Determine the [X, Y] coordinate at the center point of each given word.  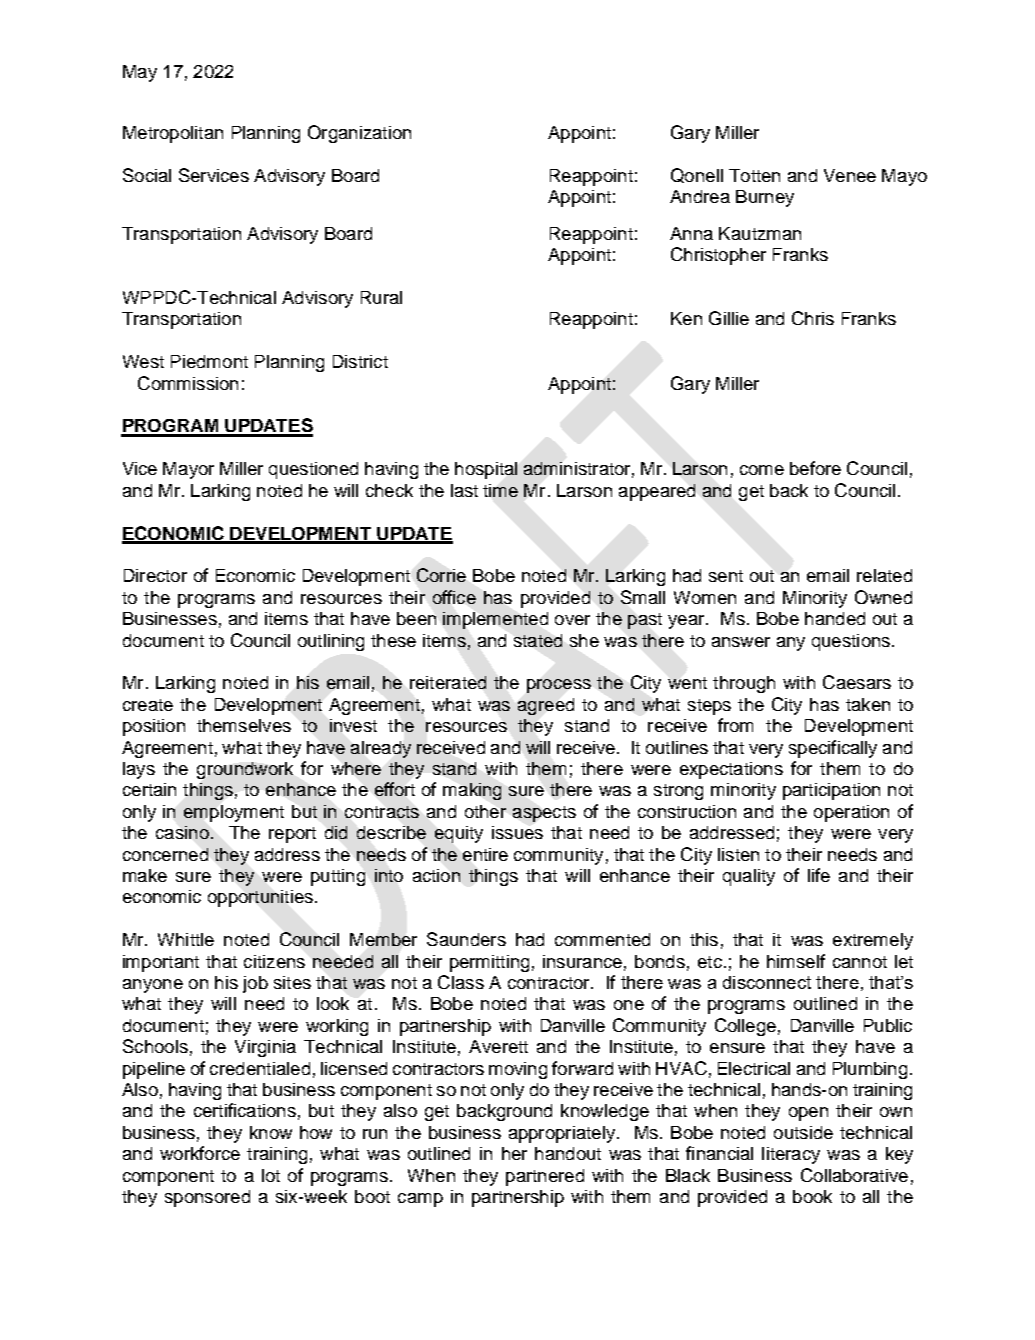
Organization [359, 134]
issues [517, 832]
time [500, 490]
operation [851, 813]
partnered [545, 1177]
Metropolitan [173, 134]
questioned [313, 470]
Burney [765, 198]
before [815, 468]
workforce [200, 1153]
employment [234, 813]
